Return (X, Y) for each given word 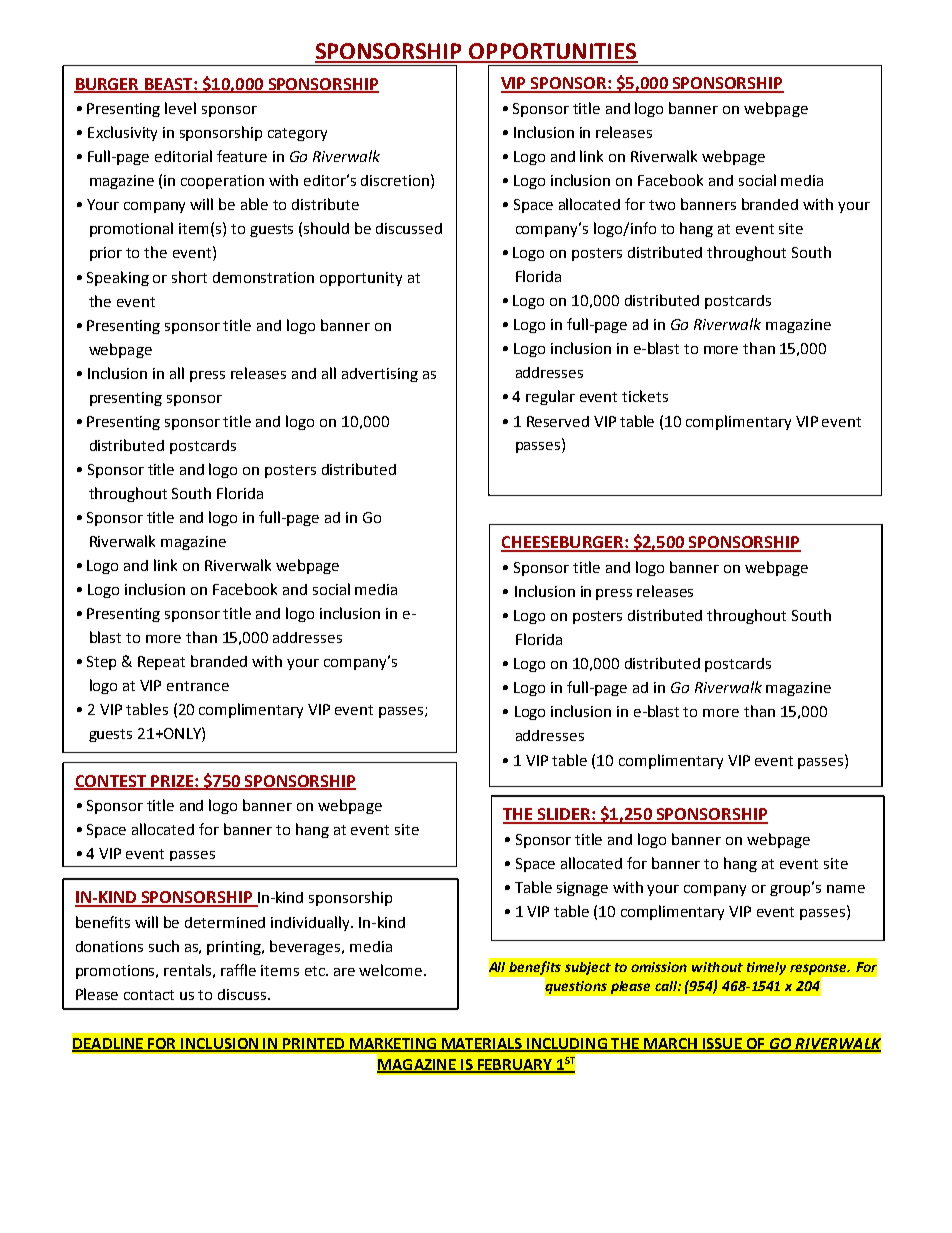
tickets (645, 396)
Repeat (161, 663)
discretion (395, 180)
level (180, 108)
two (662, 205)
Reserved (558, 421)
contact (149, 995)
